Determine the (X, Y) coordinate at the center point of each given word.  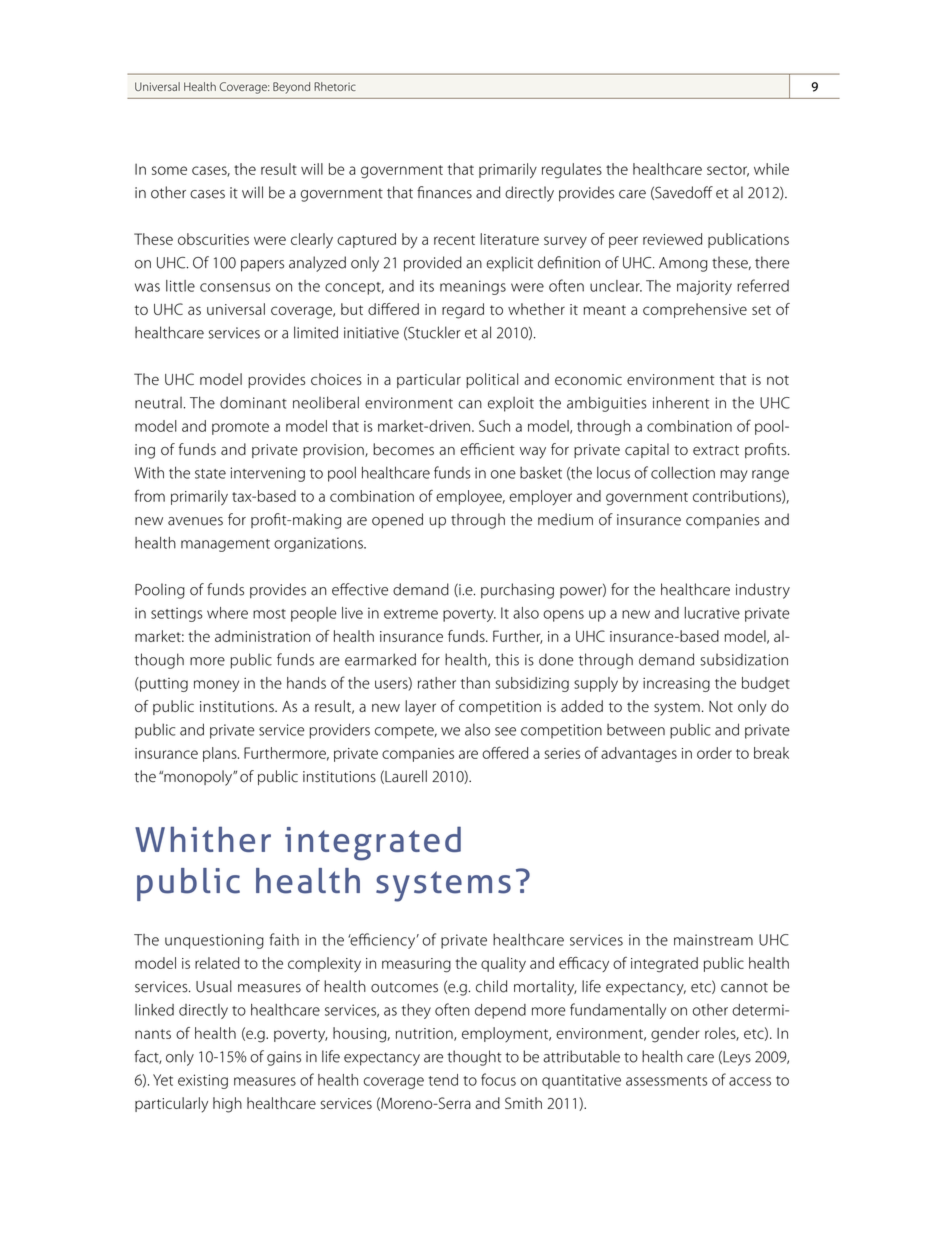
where (227, 613)
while (771, 169)
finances (444, 192)
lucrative (712, 613)
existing (203, 1081)
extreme (411, 614)
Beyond (291, 88)
